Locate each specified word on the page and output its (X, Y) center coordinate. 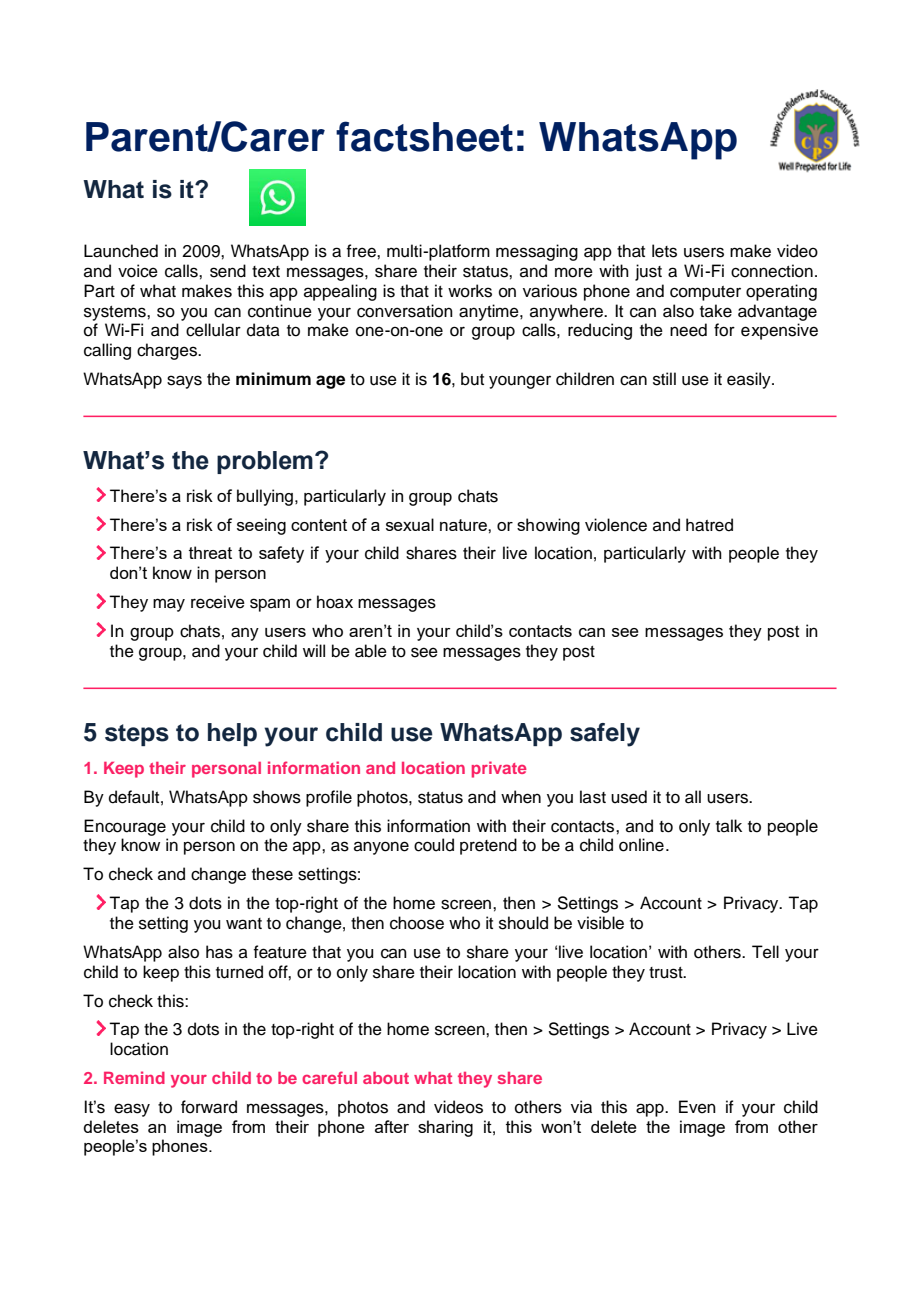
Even (697, 1107)
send (228, 271)
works (470, 291)
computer (705, 293)
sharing (445, 1128)
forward (209, 1107)
